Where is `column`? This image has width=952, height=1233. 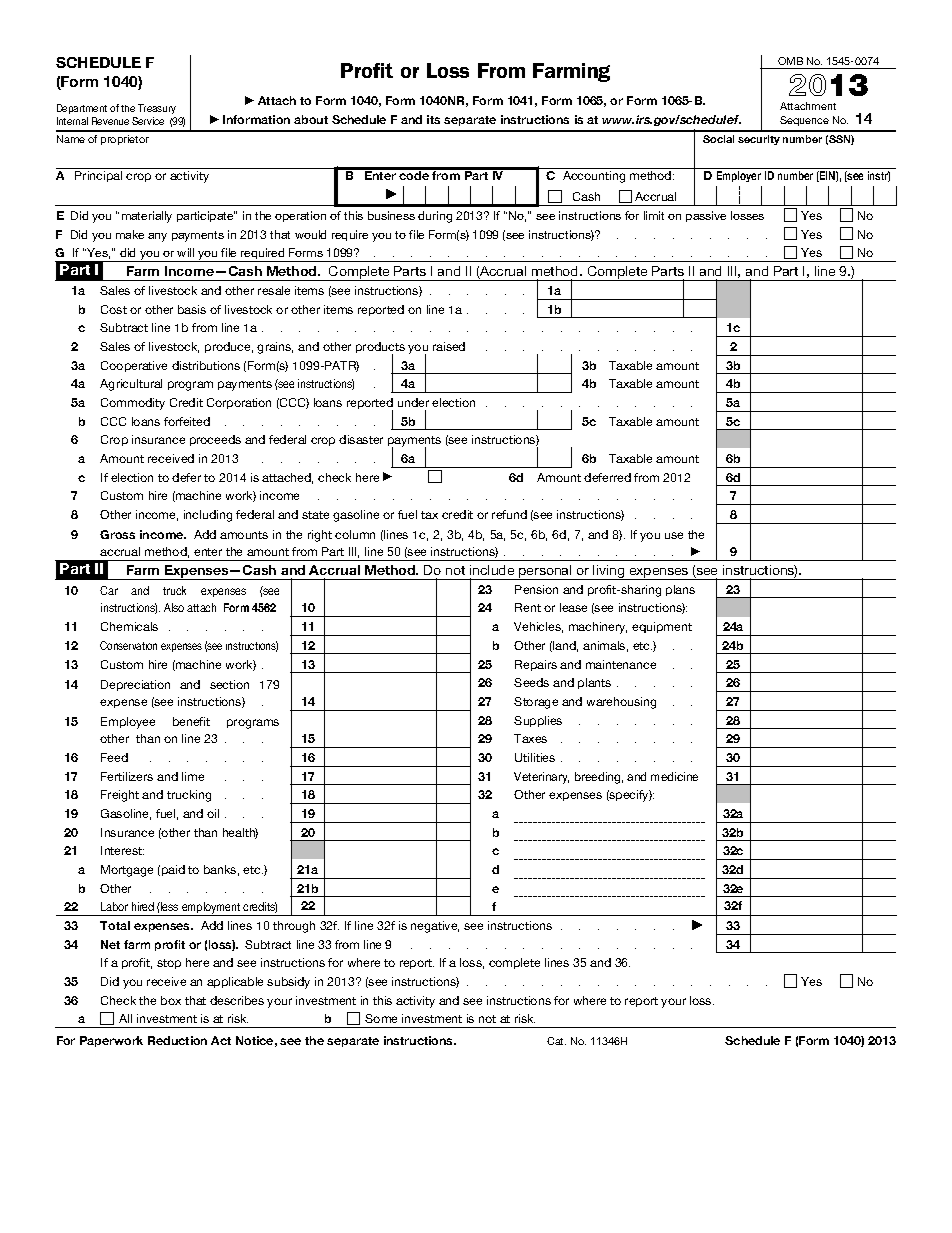 column is located at coordinates (355, 534).
